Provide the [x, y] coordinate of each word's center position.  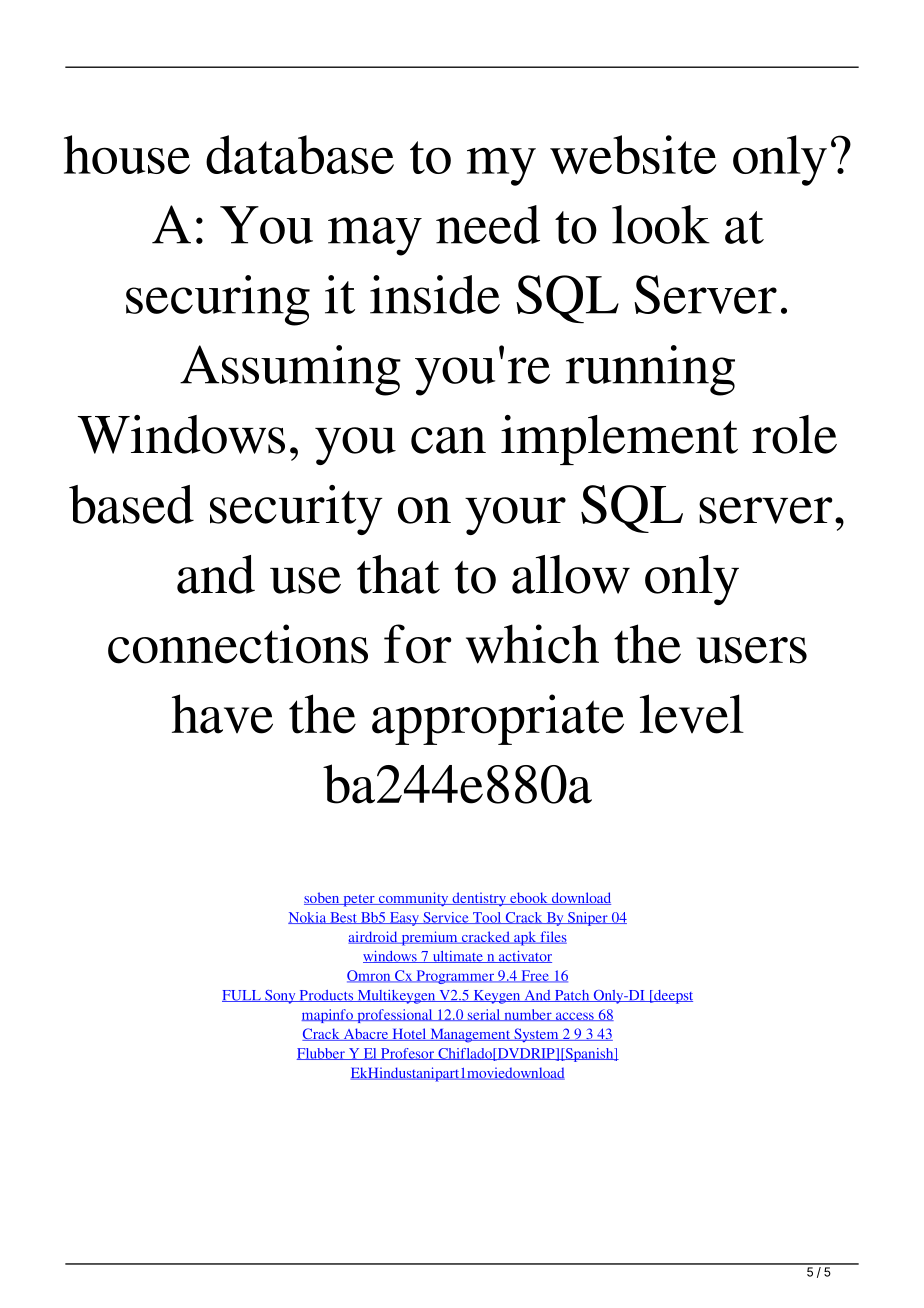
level [692, 714]
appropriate [498, 719]
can [448, 440]
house [127, 154]
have [222, 714]
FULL [242, 996]
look [661, 224]
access [574, 1016]
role [794, 434]
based [131, 504]
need [488, 224]
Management [470, 1036]
